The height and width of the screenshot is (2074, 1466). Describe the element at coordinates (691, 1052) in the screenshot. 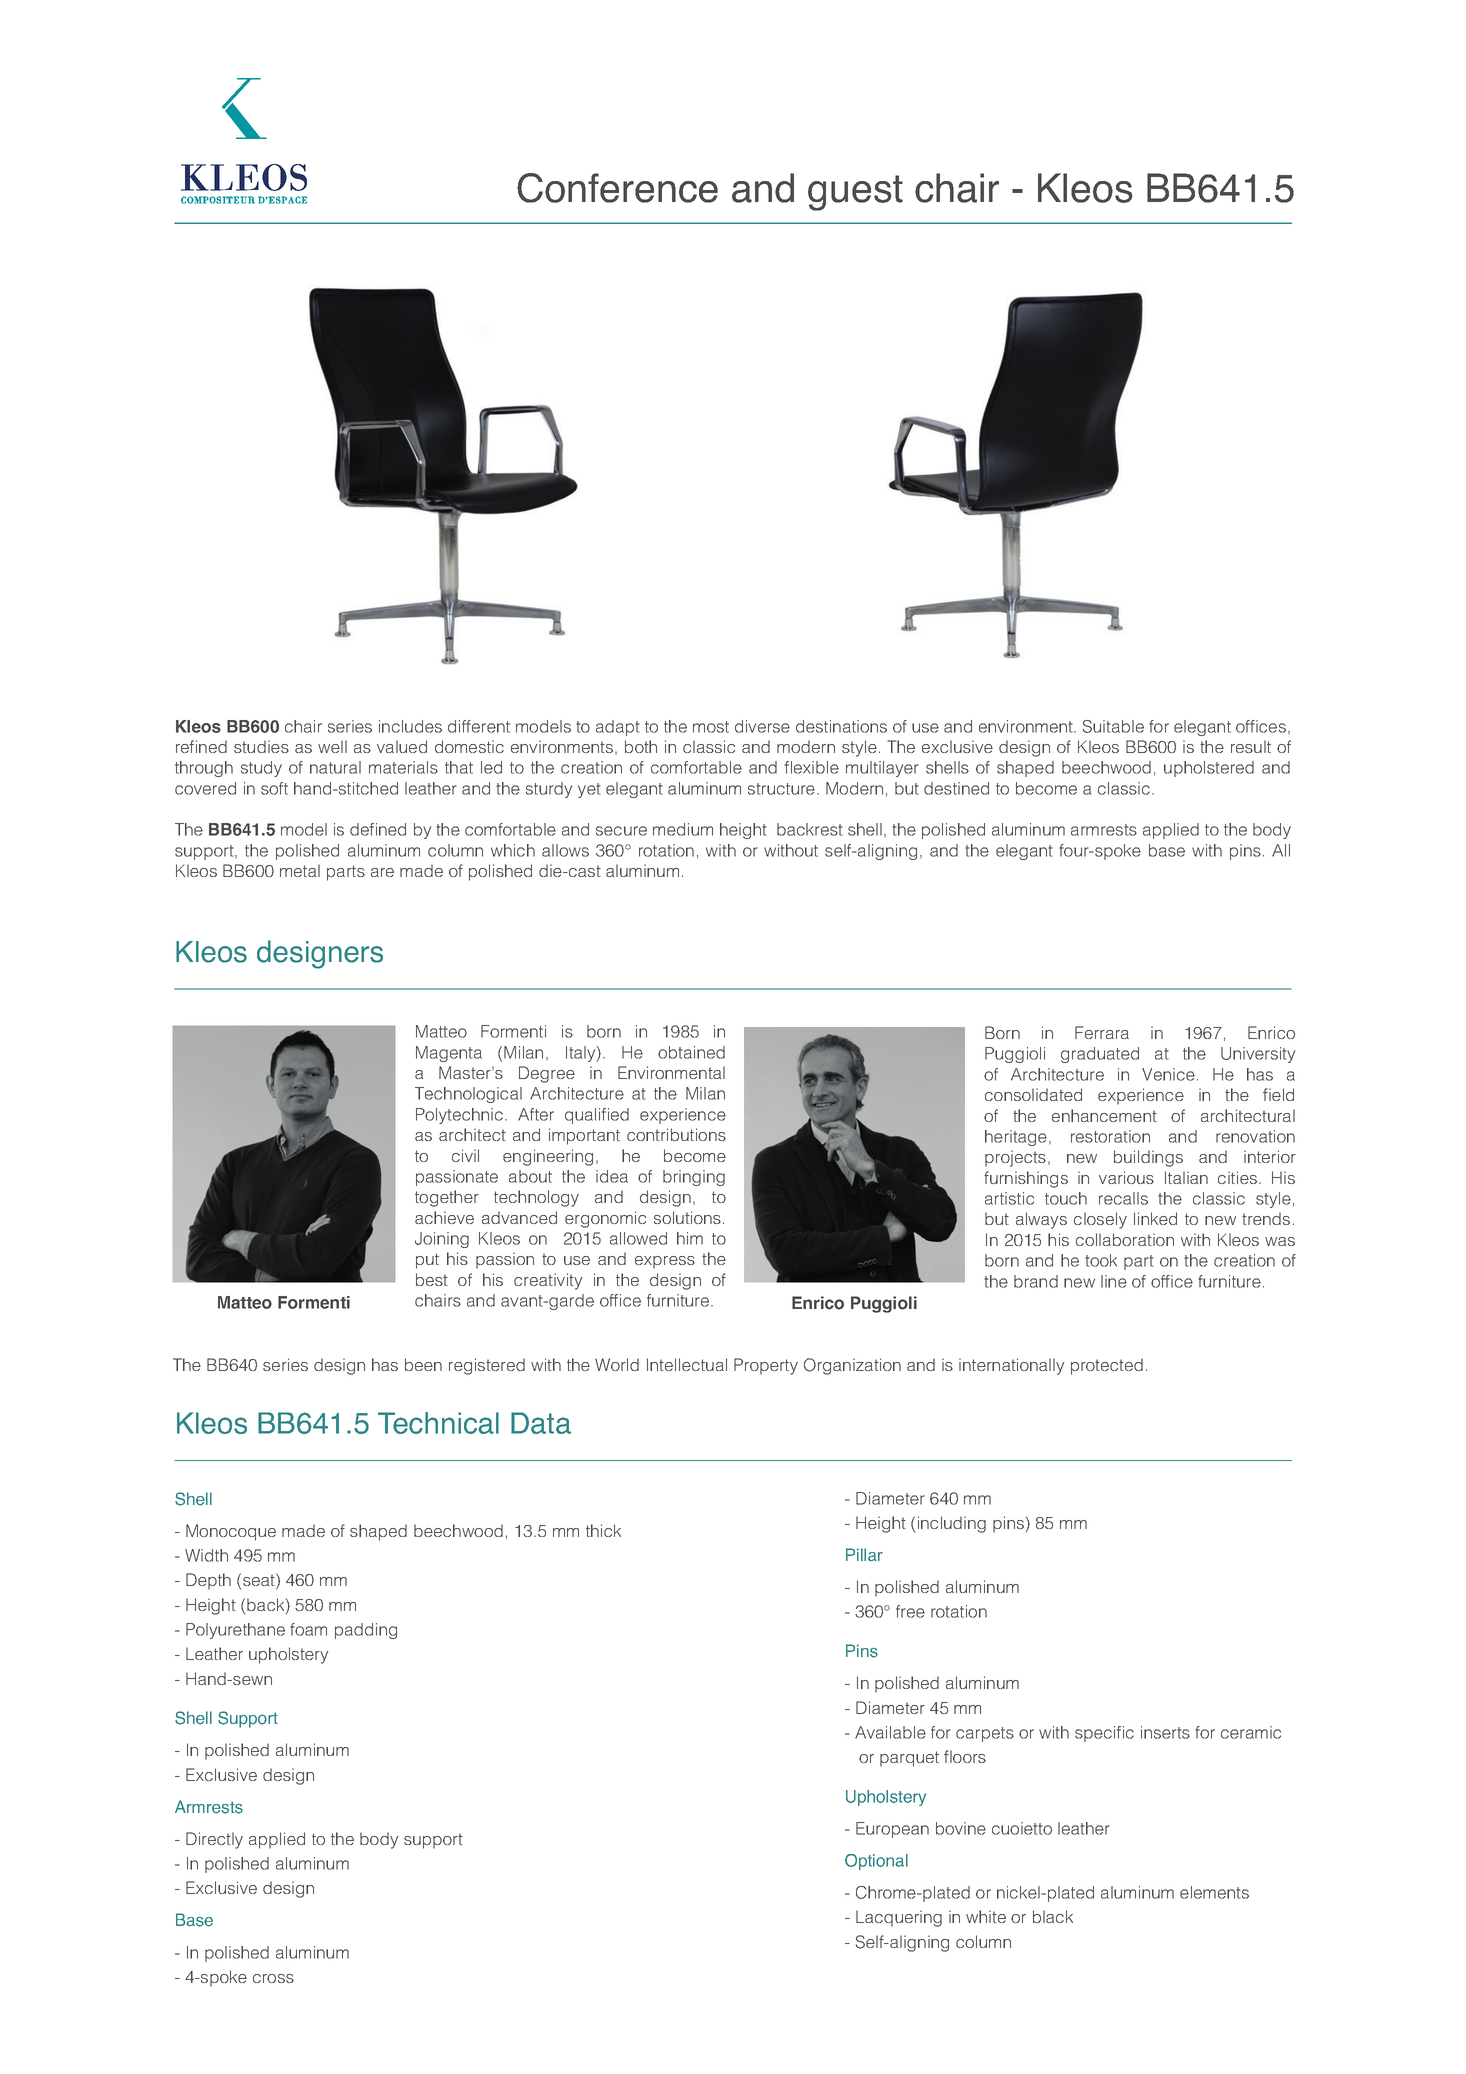

I see `obtained` at that location.
